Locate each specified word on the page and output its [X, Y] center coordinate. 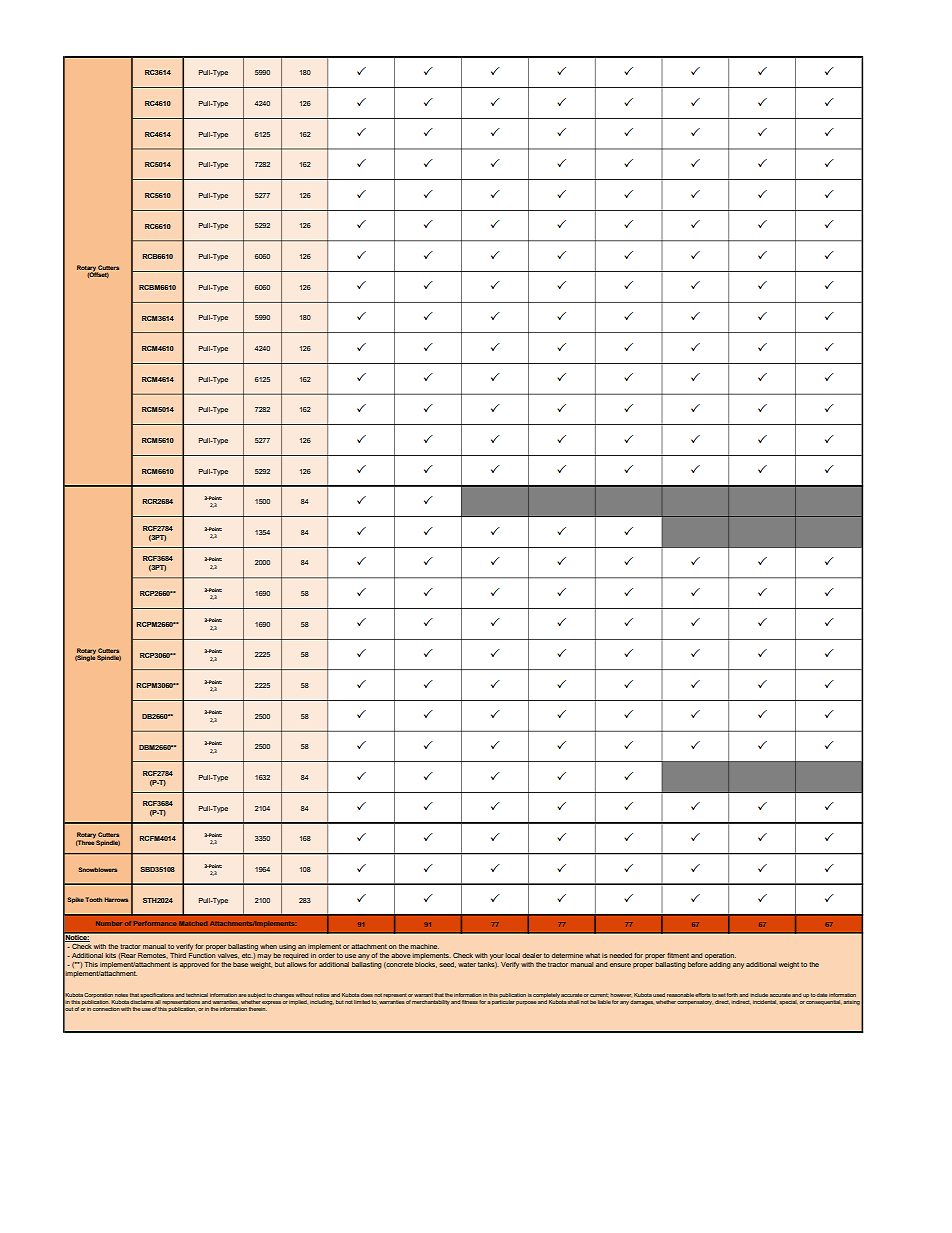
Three [85, 842]
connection [106, 1009]
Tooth [94, 899]
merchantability [431, 1002]
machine [424, 946]
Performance [155, 923]
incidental [764, 1002]
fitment [678, 955]
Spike [76, 900]
